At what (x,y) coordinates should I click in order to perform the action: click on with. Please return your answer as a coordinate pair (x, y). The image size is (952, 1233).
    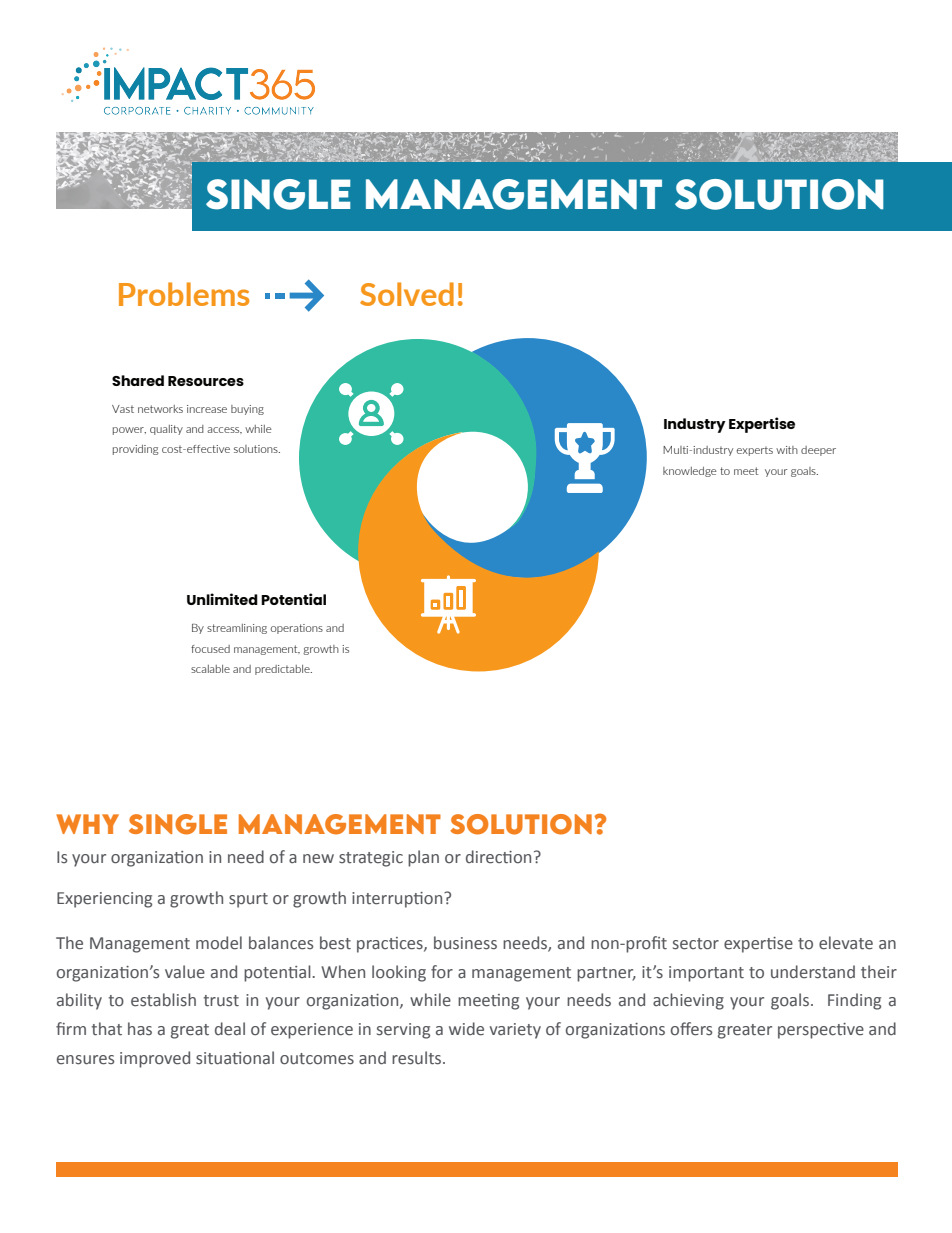
    Looking at the image, I should click on (787, 450).
